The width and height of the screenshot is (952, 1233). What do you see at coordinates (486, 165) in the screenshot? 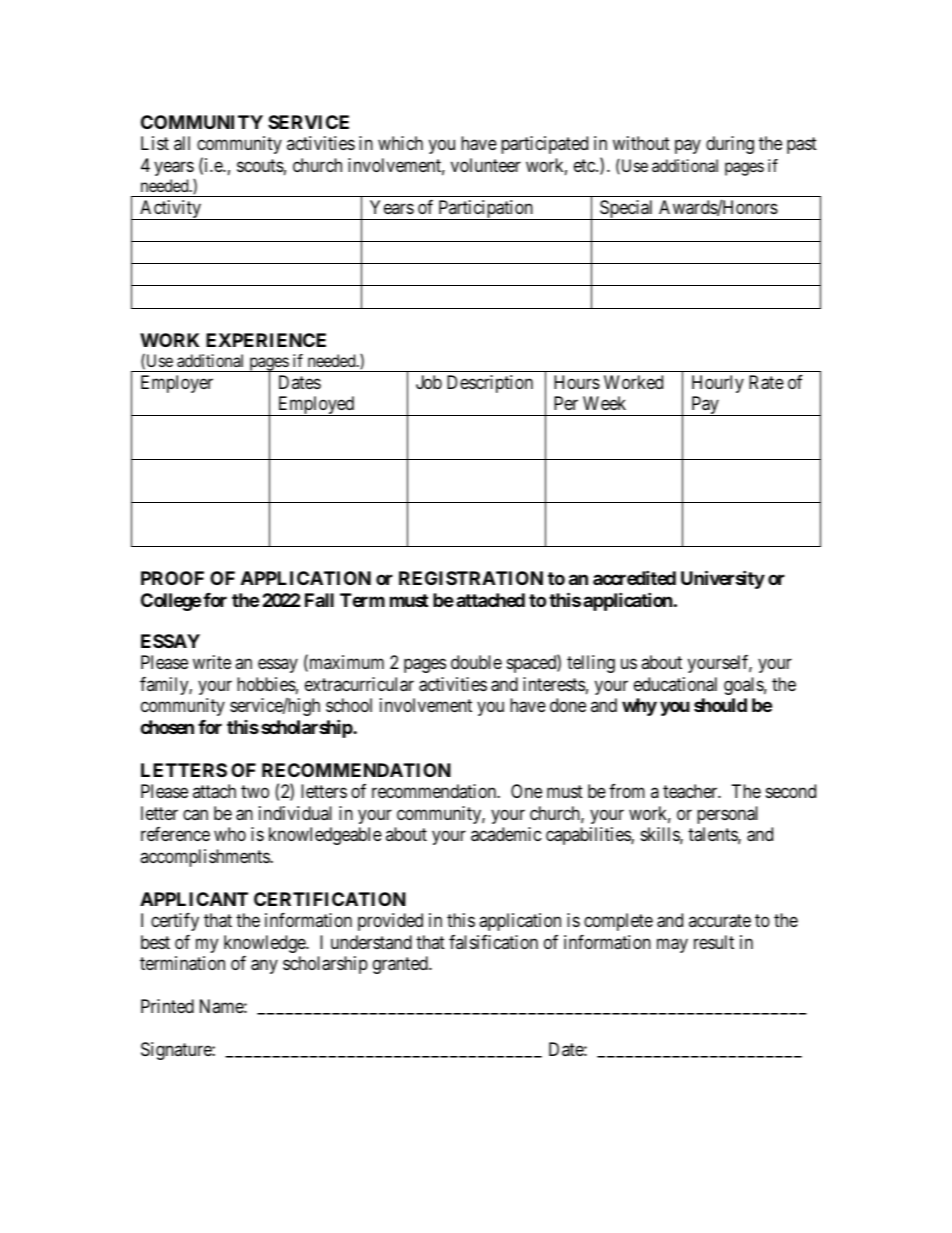
I see `volunteer` at bounding box center [486, 165].
